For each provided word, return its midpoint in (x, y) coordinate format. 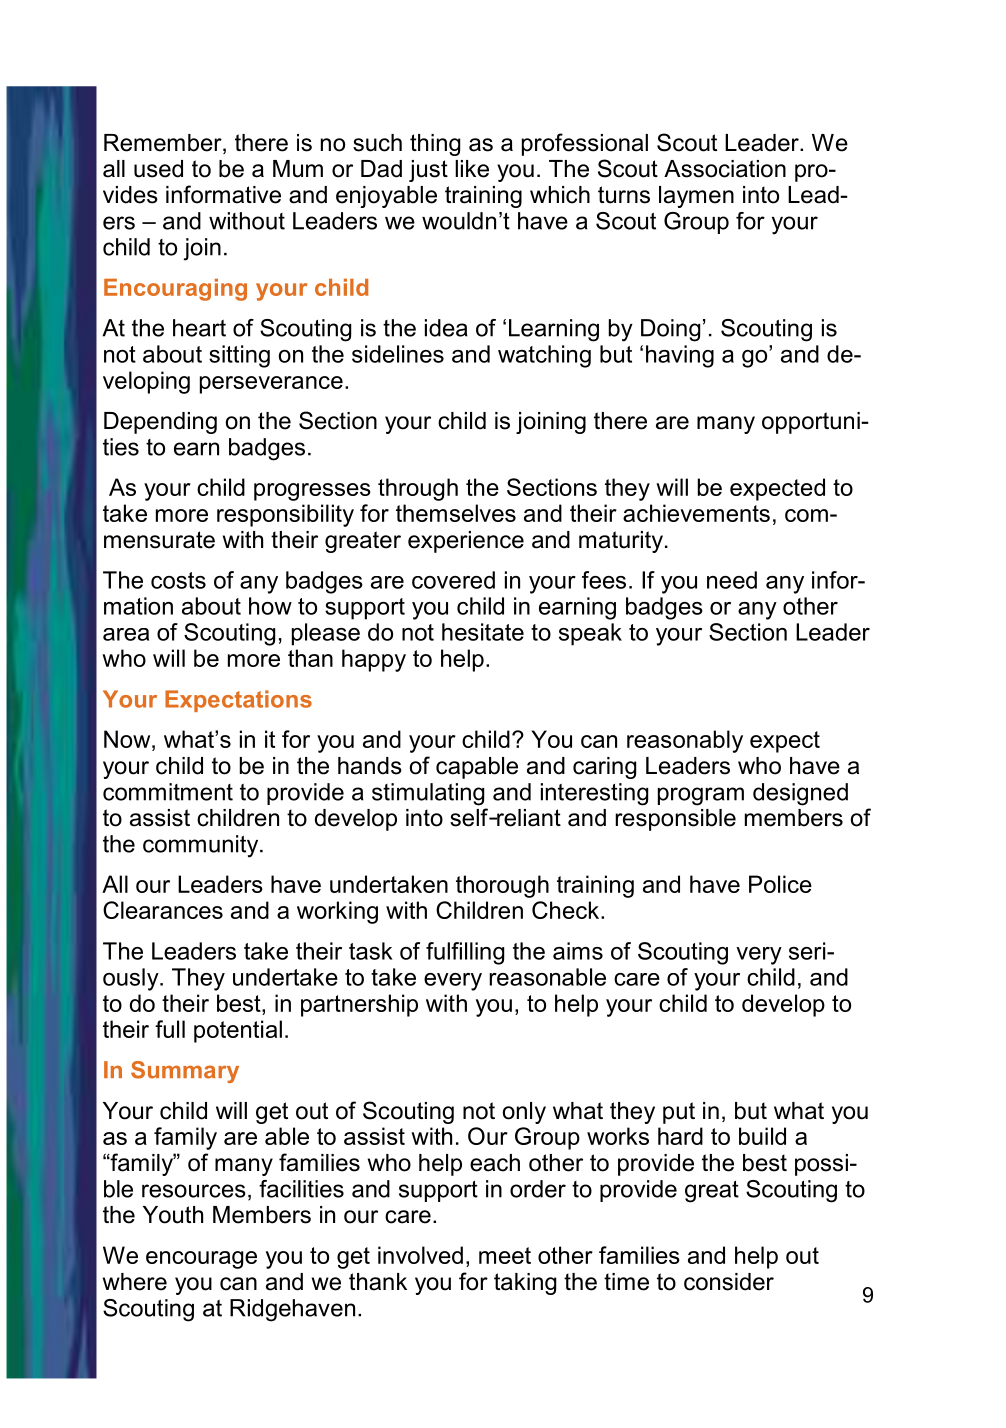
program (701, 796)
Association (725, 169)
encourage (201, 1260)
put (679, 1113)
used (158, 169)
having (680, 356)
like (472, 169)
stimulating (428, 794)
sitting (239, 356)
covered (453, 580)
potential (238, 1031)
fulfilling (465, 953)
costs (178, 580)
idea (446, 328)
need (732, 580)
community (202, 846)
